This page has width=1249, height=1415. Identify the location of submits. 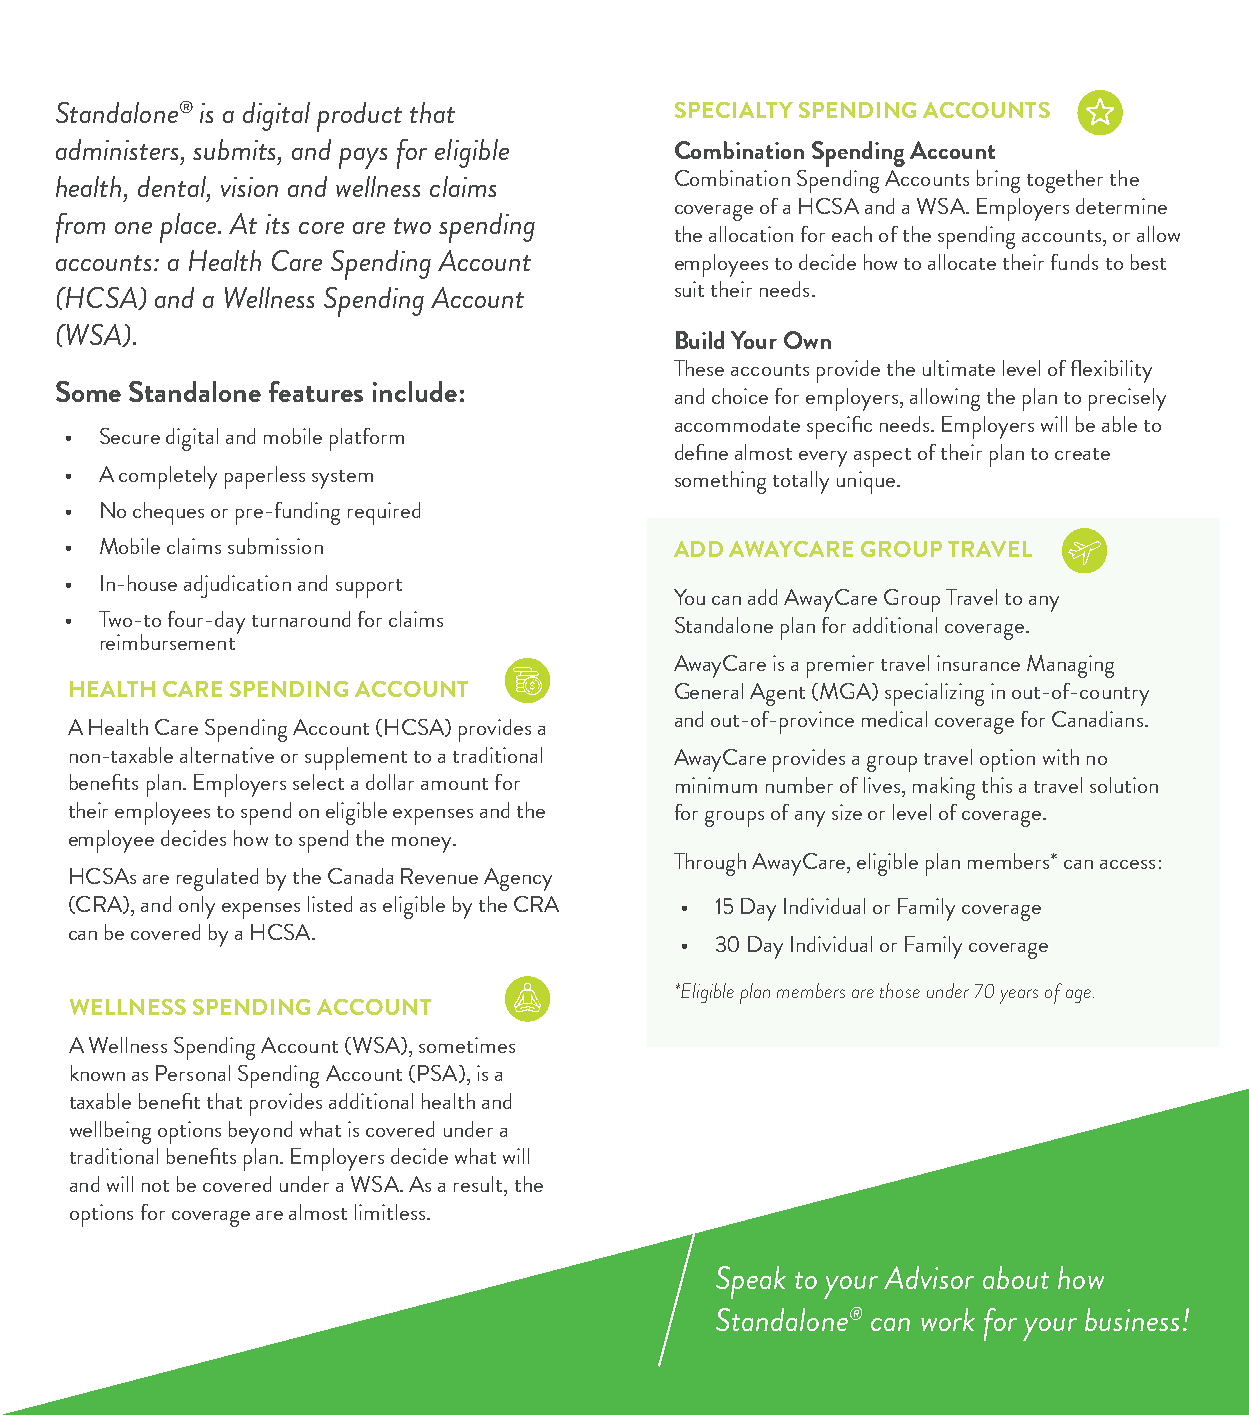
(236, 149).
